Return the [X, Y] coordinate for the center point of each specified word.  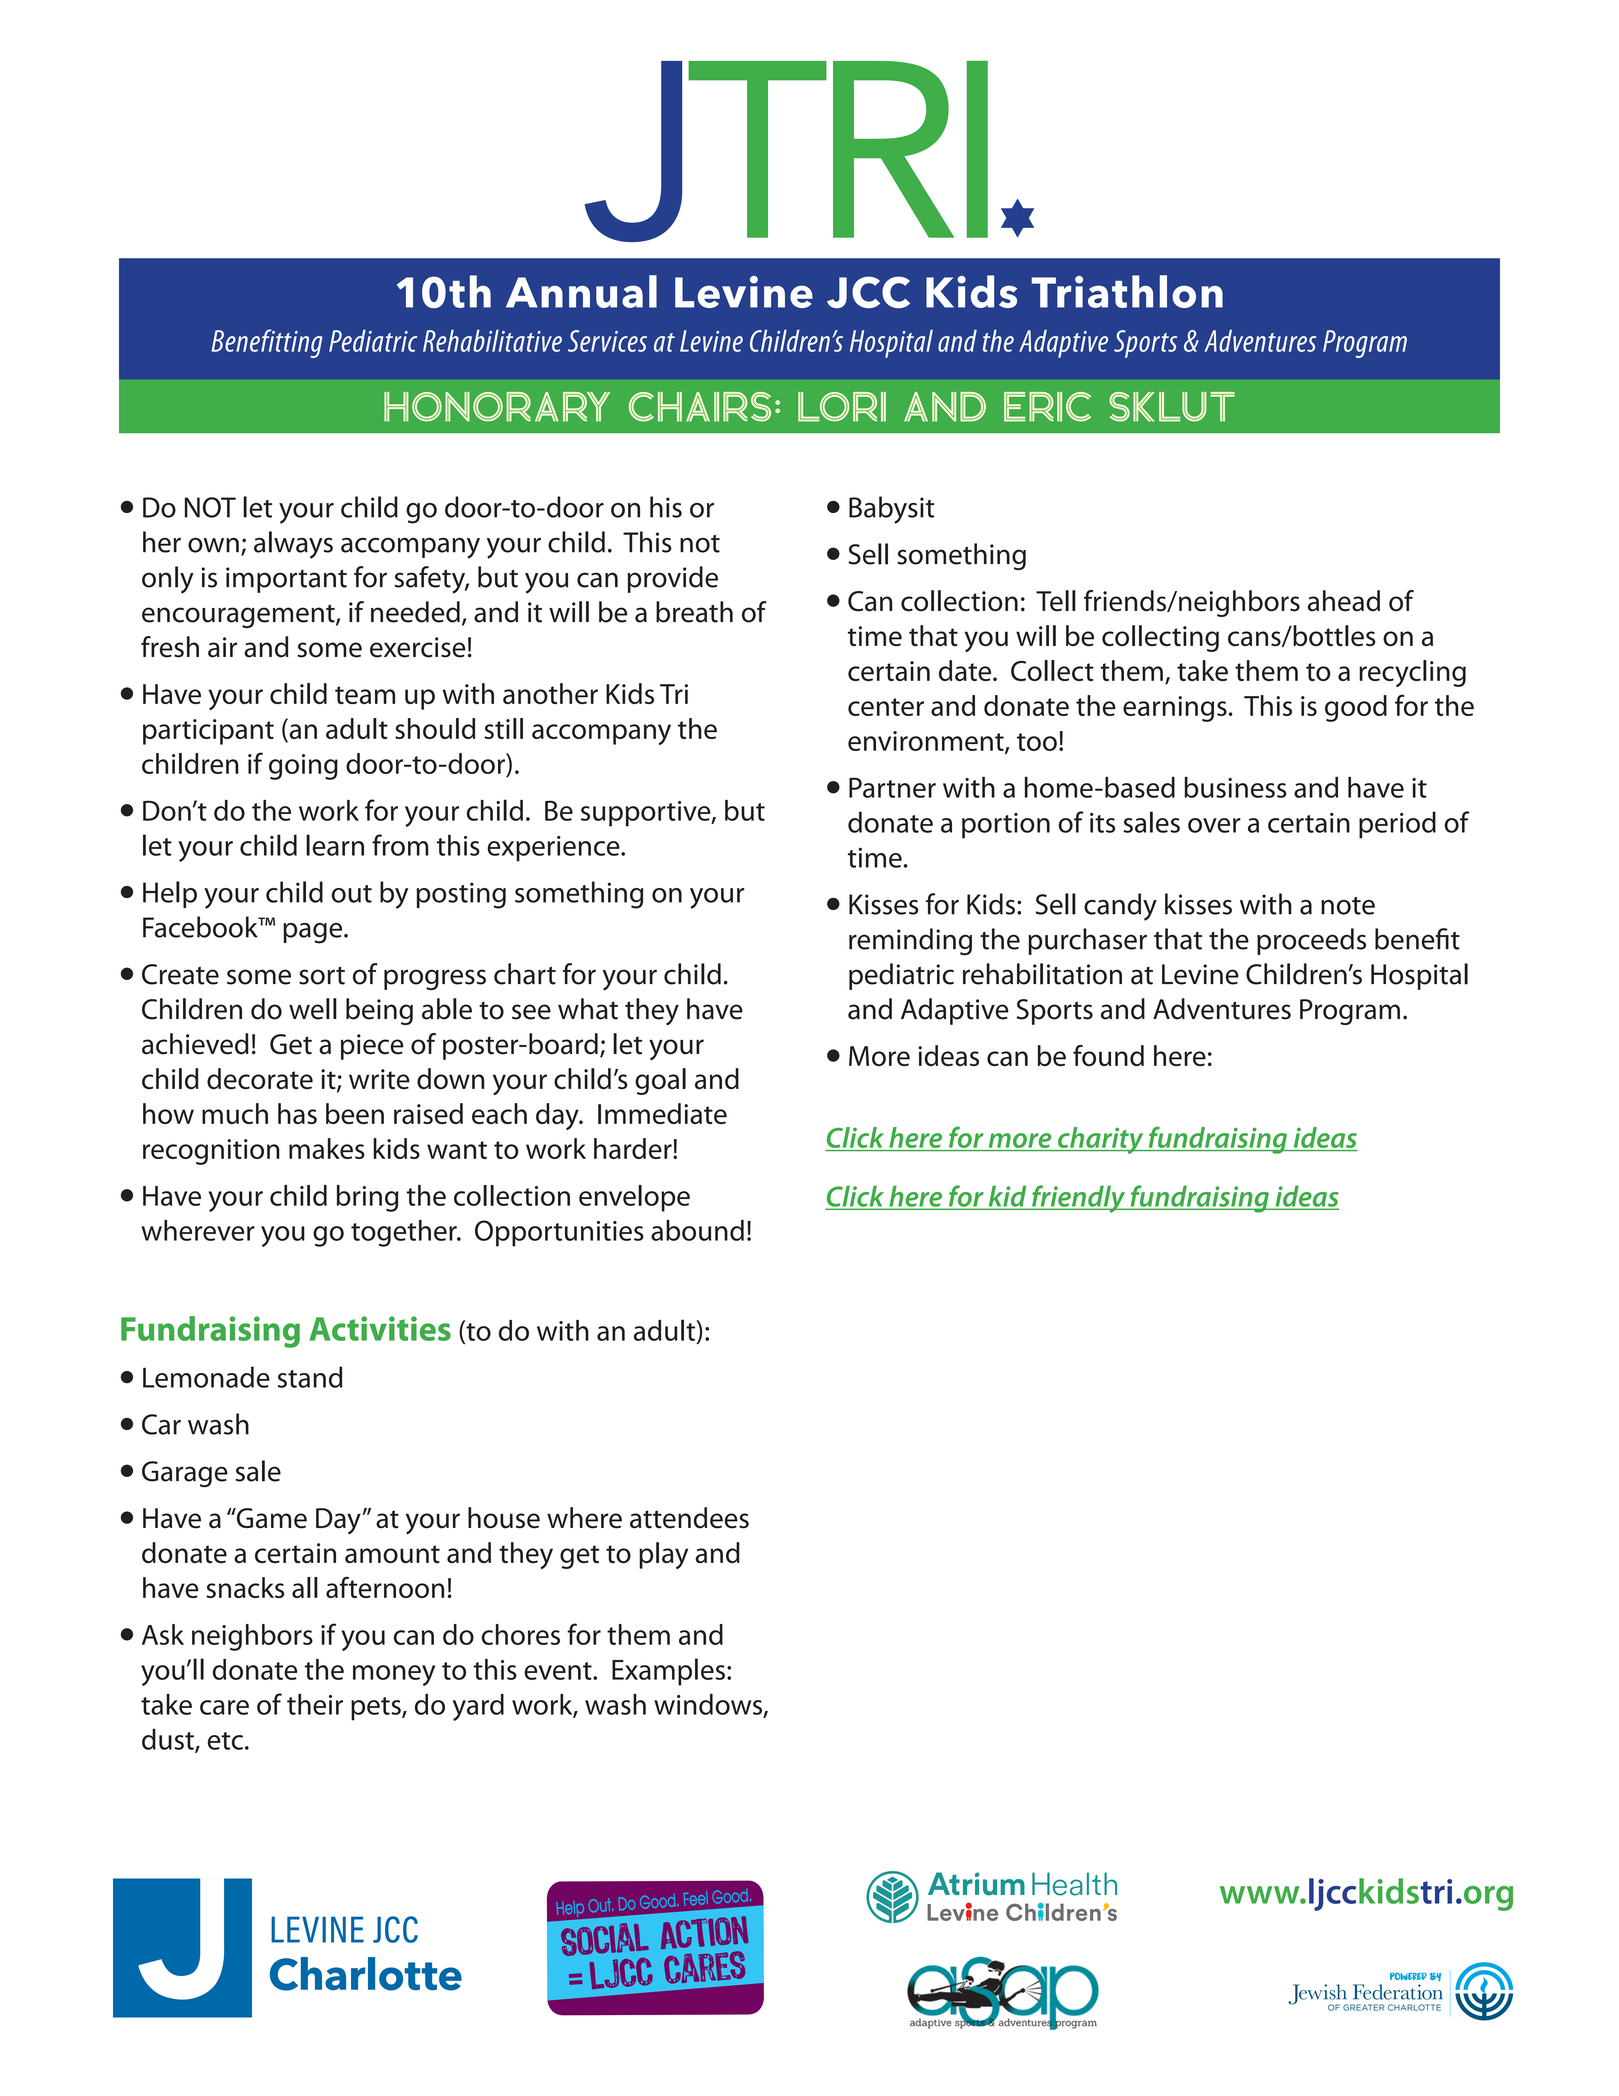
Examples [668, 1672]
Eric [1047, 407]
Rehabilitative [492, 340]
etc [225, 1741]
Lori [842, 407]
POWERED [1408, 1976]
